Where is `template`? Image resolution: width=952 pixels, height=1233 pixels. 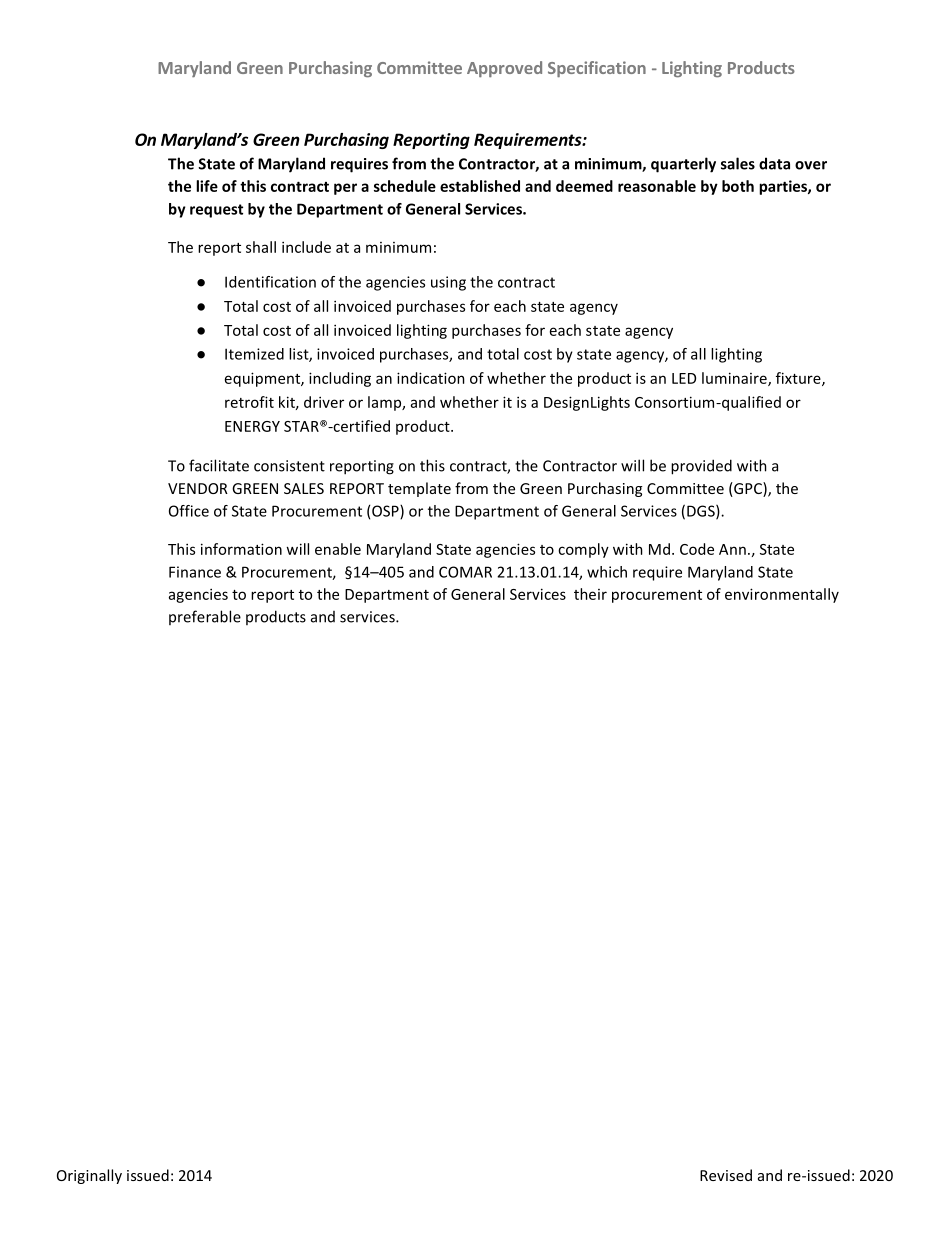
template is located at coordinates (419, 489).
